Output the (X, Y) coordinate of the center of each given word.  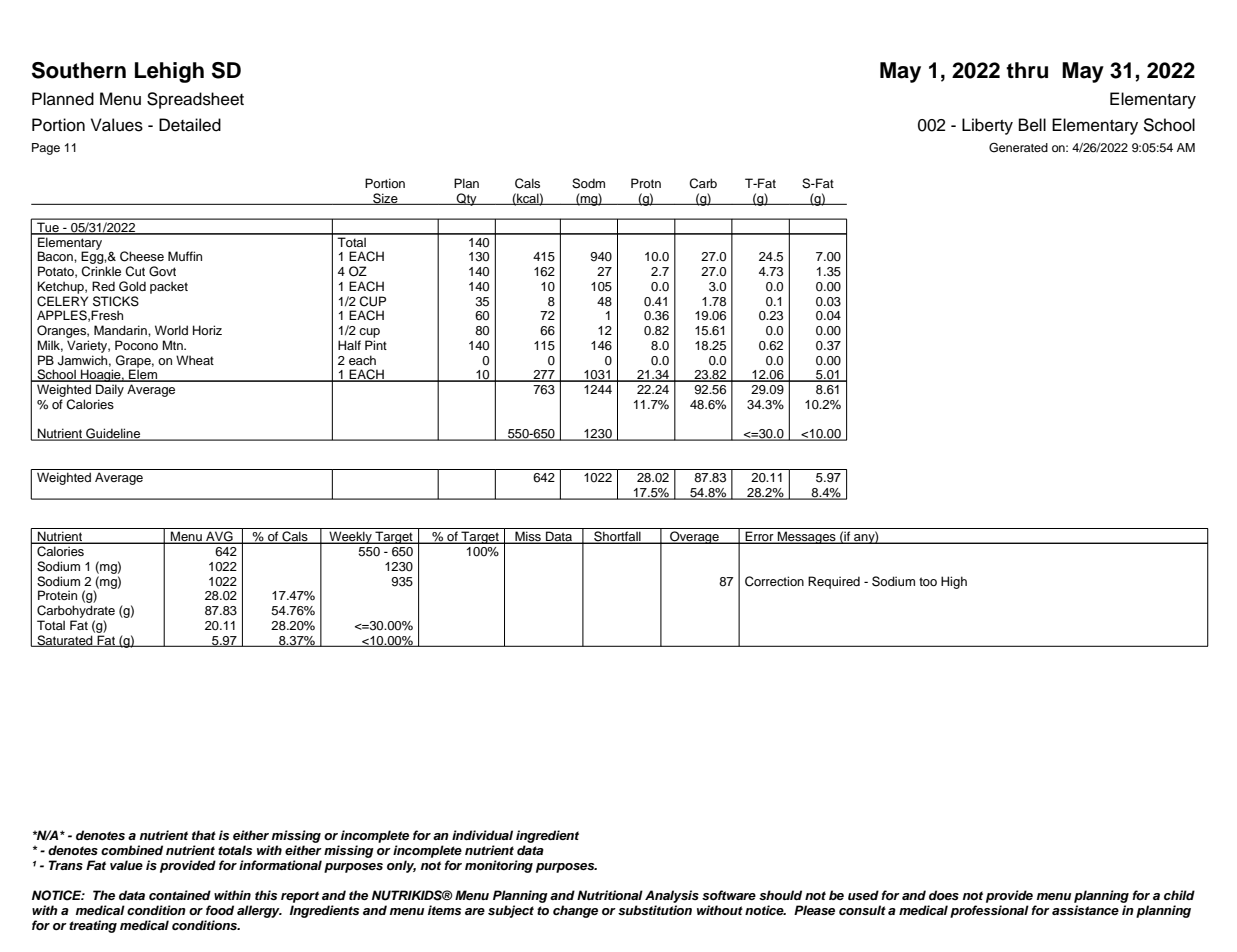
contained (180, 895)
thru (1027, 70)
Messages (807, 537)
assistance (1085, 910)
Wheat (195, 360)
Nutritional (610, 895)
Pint (376, 345)
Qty (467, 199)
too (928, 581)
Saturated (65, 641)
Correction (774, 581)
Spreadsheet (195, 100)
